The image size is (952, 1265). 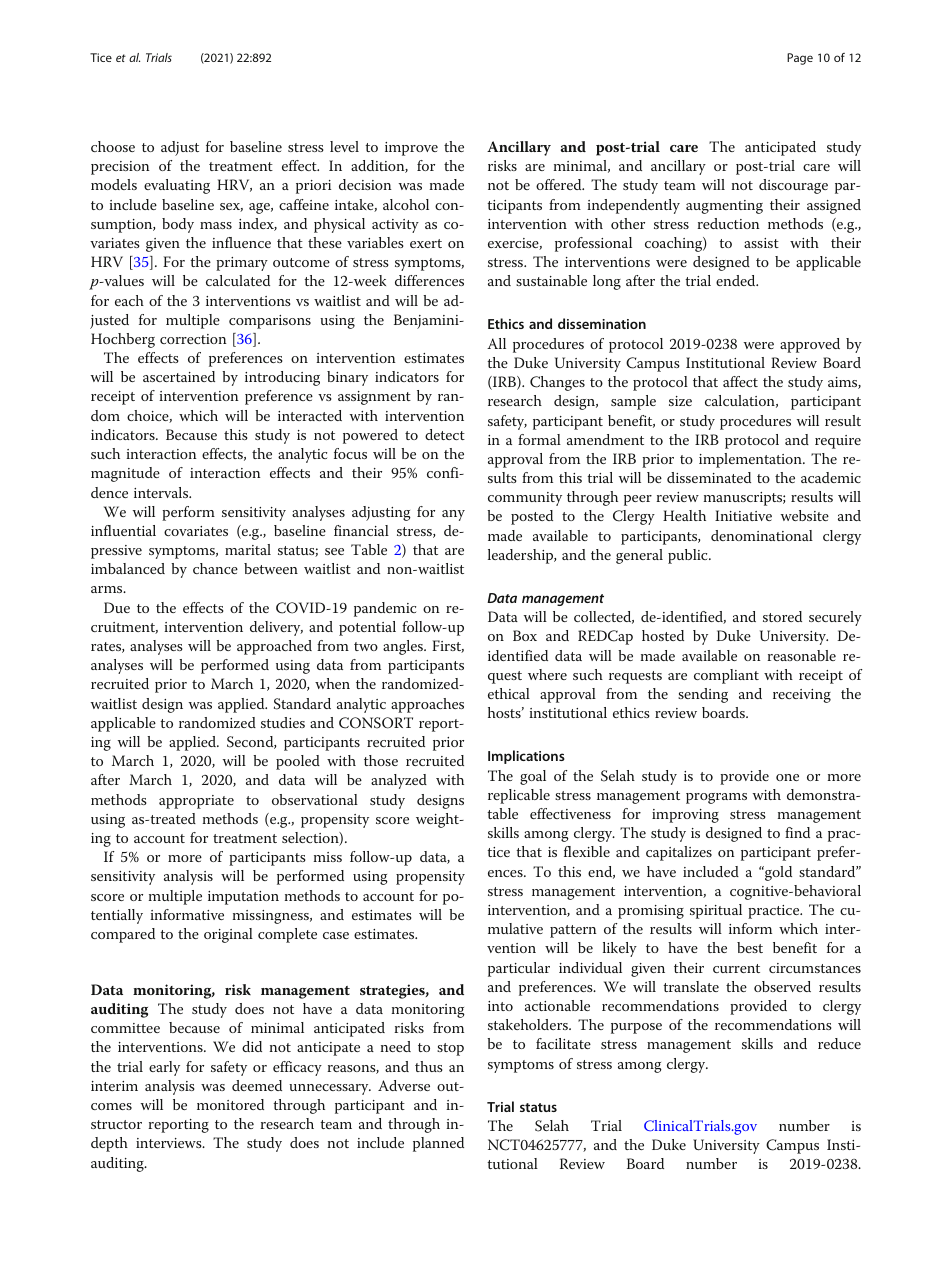 What do you see at coordinates (215, 568) in the page?
I see `chance` at bounding box center [215, 568].
